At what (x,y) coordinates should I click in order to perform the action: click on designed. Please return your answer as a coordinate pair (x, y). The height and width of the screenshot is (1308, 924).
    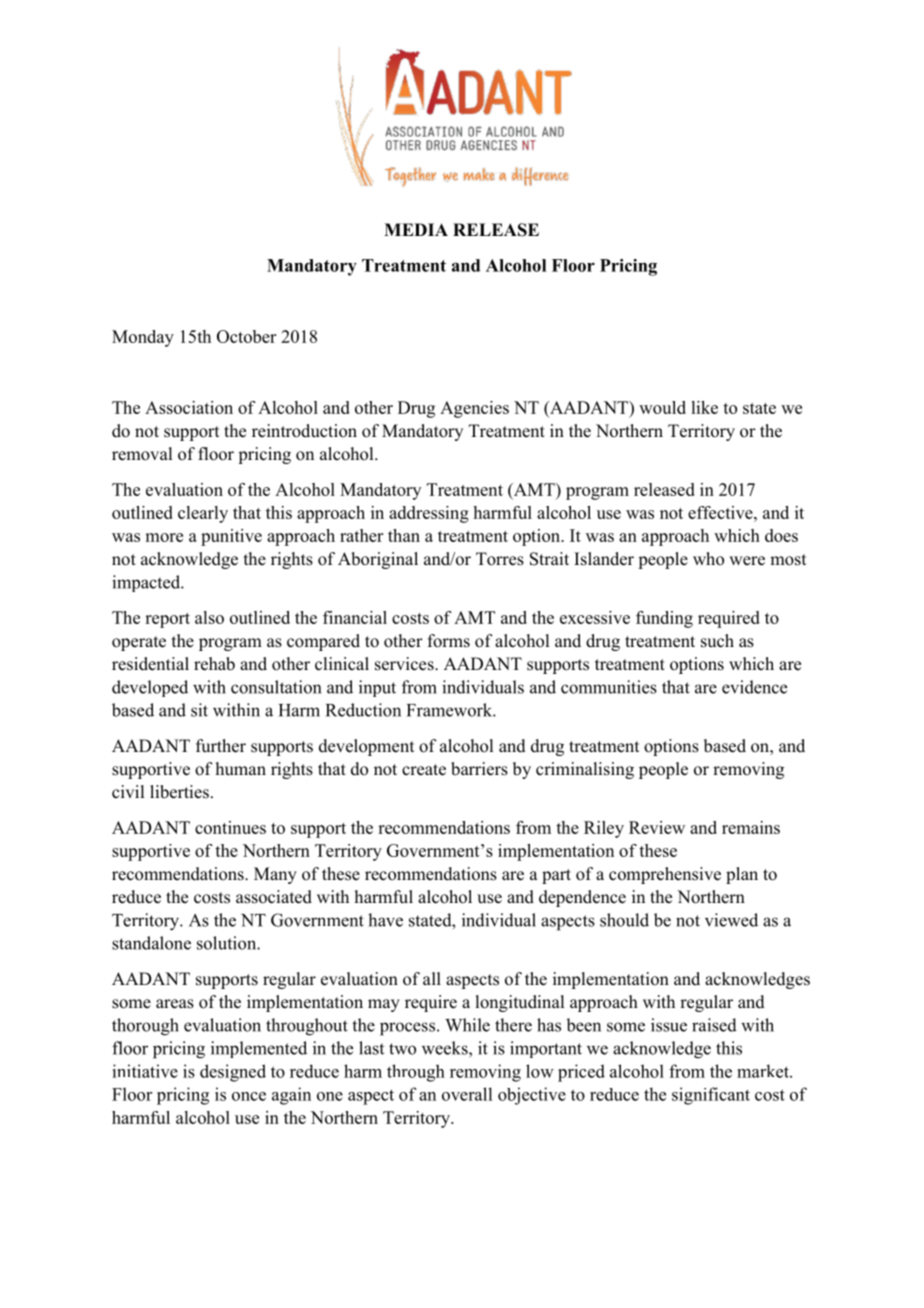
    Looking at the image, I should click on (233, 1073).
